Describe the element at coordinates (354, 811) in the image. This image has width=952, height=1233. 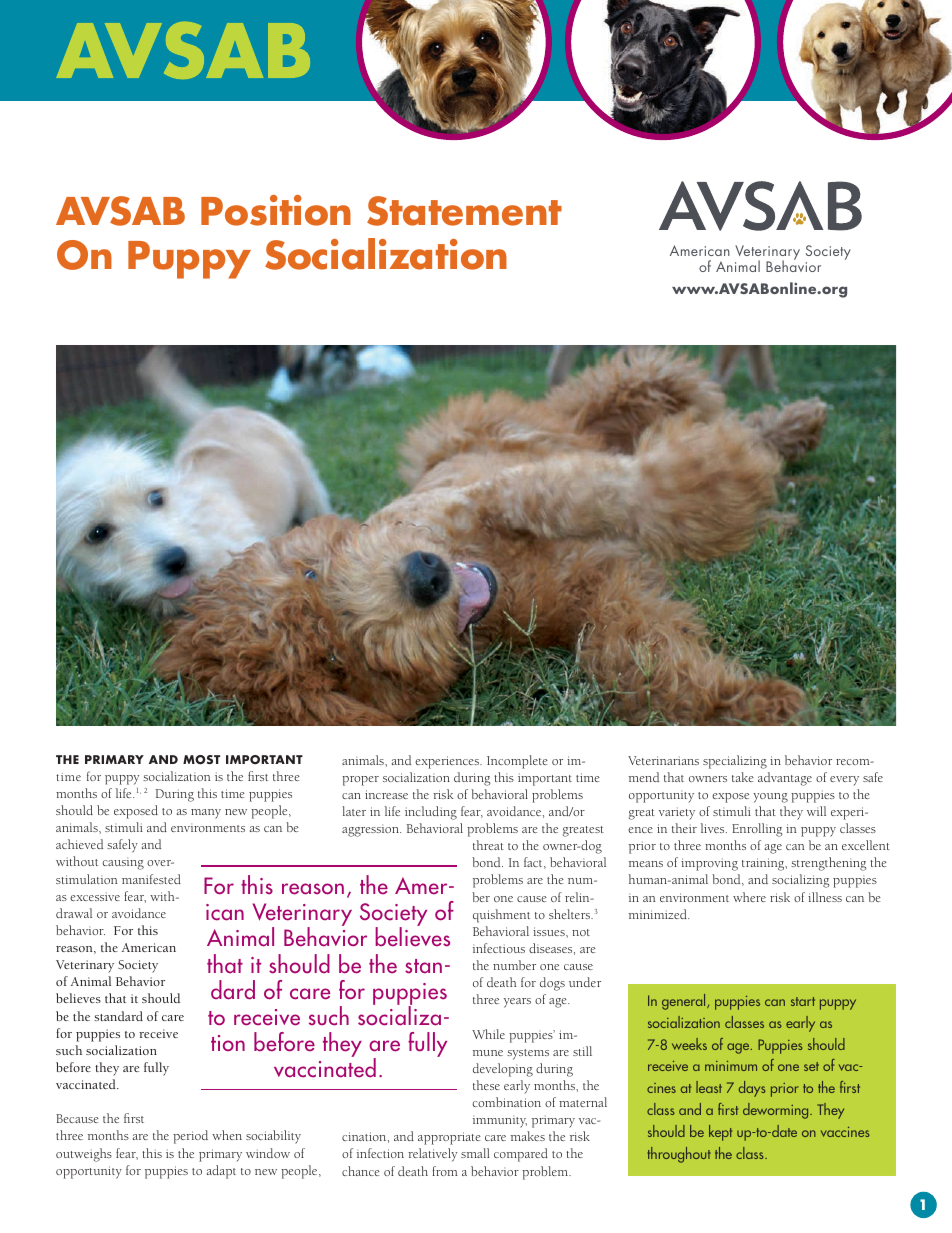
I see `later` at that location.
